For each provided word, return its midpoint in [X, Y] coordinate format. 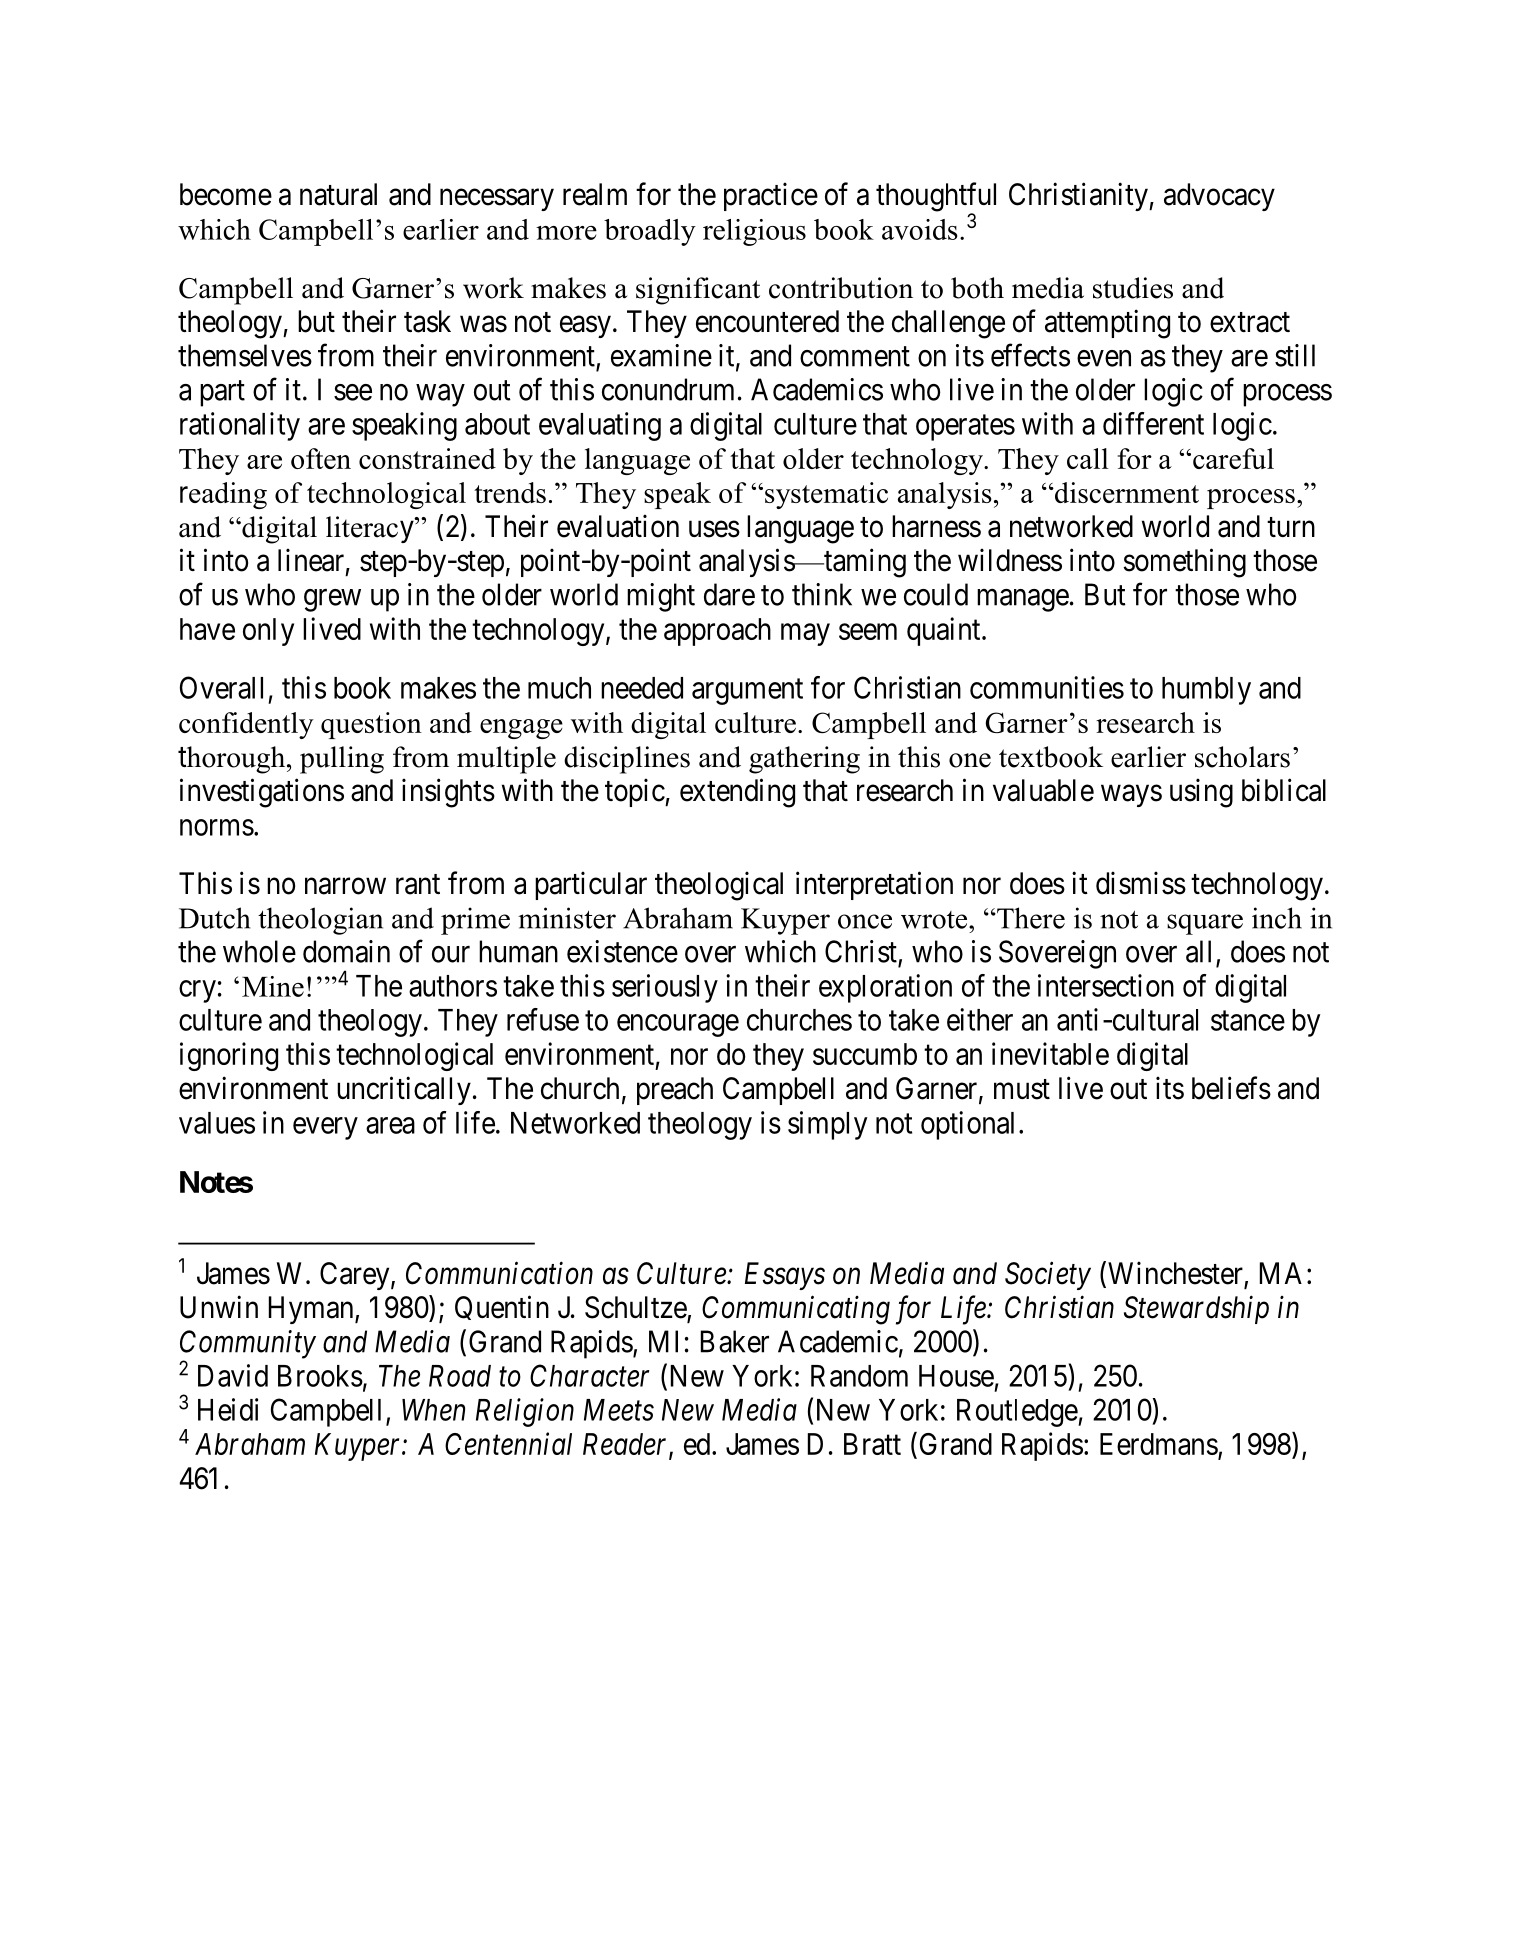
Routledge [1018, 1413]
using [1201, 793]
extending [737, 793]
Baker [735, 1341]
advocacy [1219, 197]
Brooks [320, 1376]
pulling [342, 760]
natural [338, 194]
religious [754, 232]
